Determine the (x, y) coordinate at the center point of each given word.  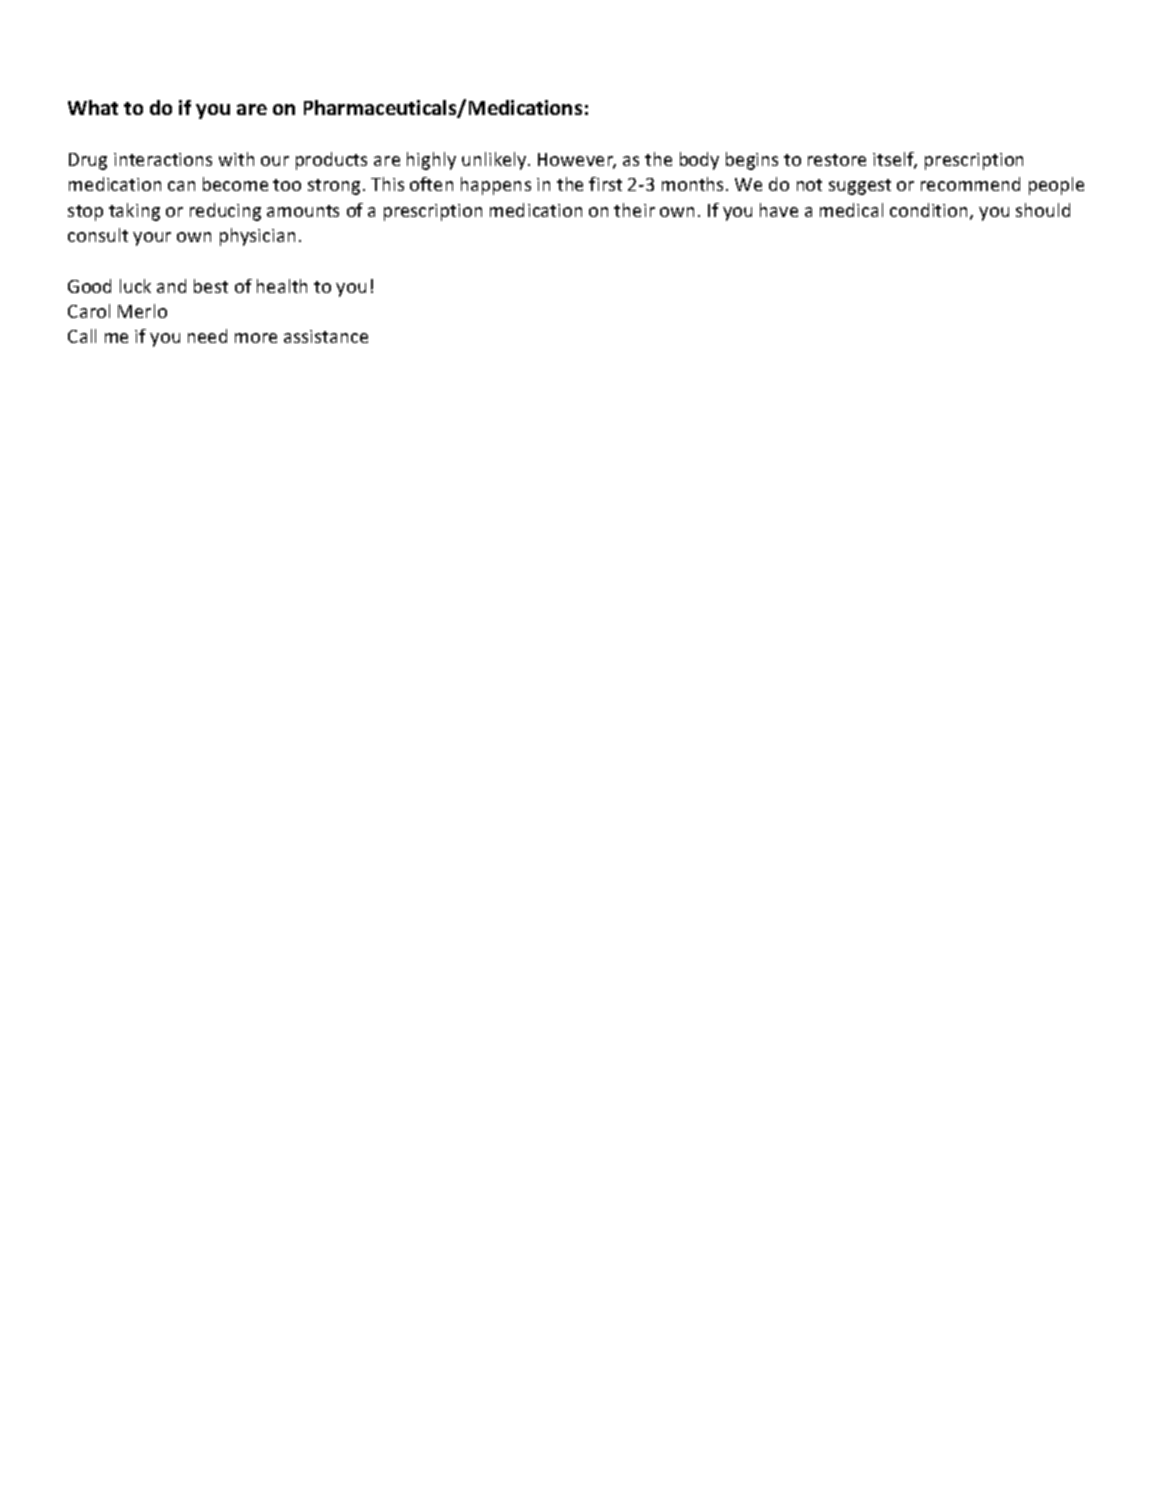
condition (930, 211)
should (1043, 210)
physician (257, 237)
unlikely (495, 161)
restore (837, 160)
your (152, 239)
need (207, 336)
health (282, 286)
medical (851, 210)
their (634, 210)
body (699, 161)
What (93, 107)
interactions (163, 159)
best (211, 286)
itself (895, 160)
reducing (225, 212)
